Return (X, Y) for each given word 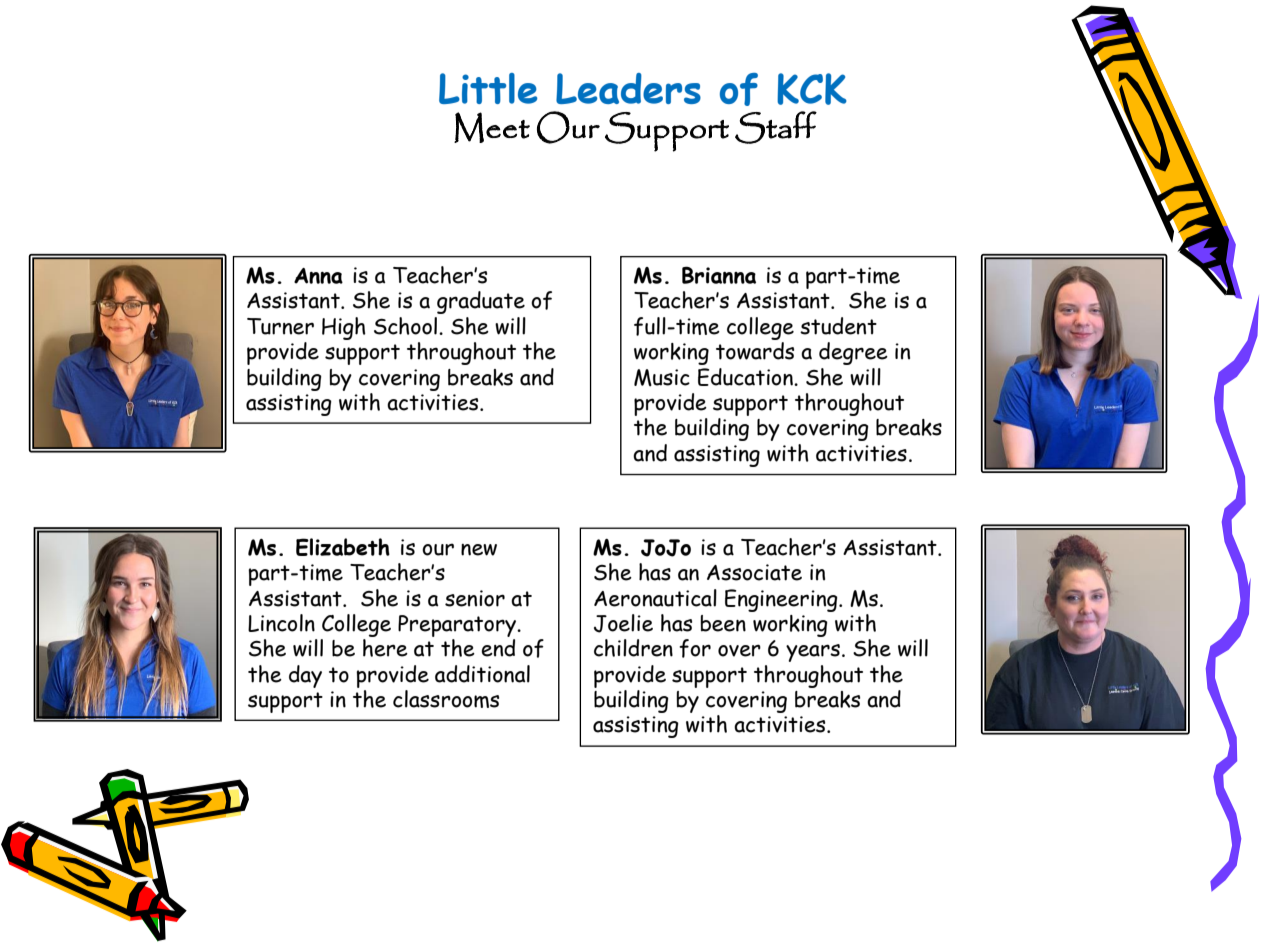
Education (746, 377)
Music (662, 378)
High (344, 328)
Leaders (628, 88)
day (305, 676)
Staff (776, 127)
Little (488, 88)
